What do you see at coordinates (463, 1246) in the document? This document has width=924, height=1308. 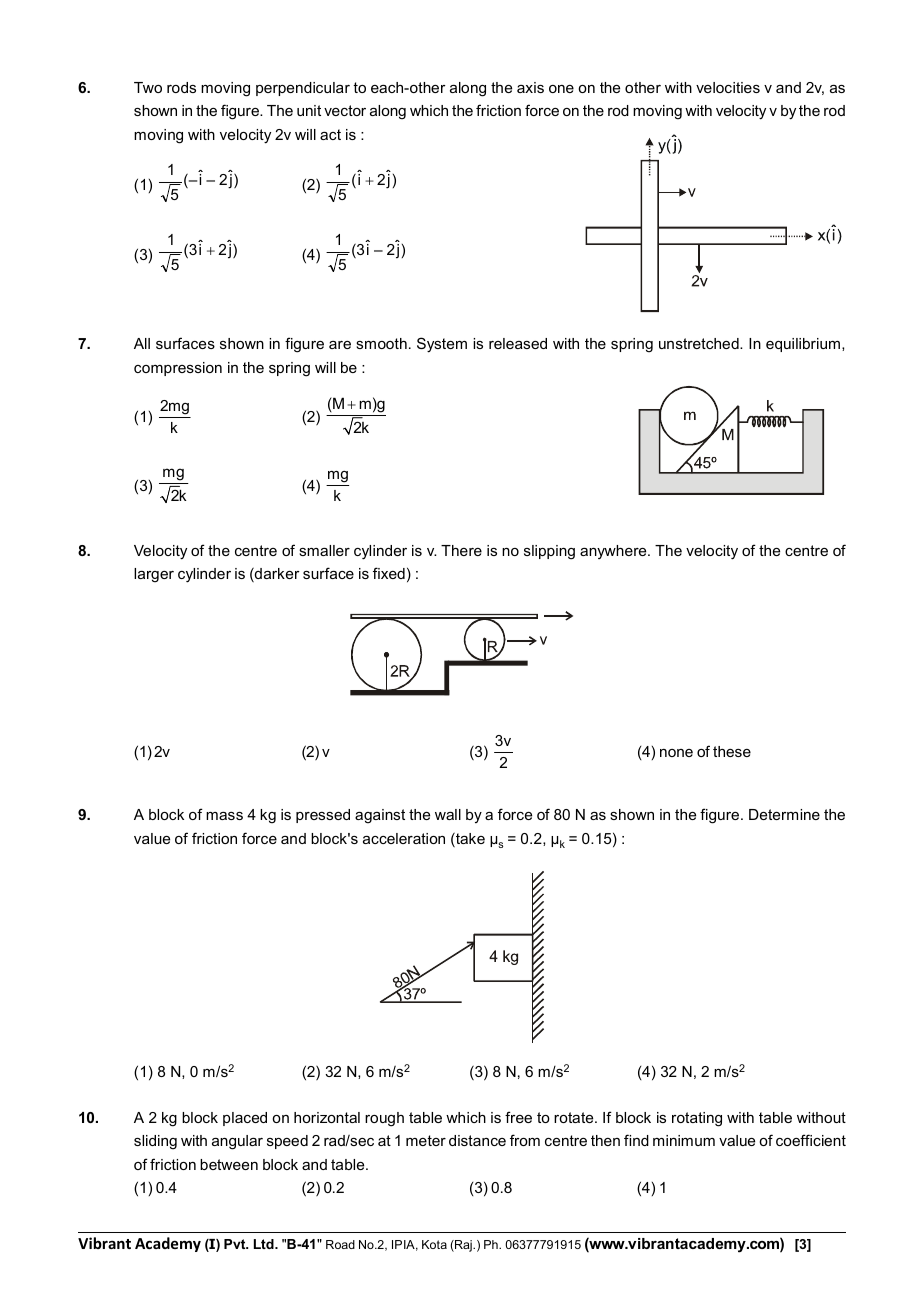 I see `Raj` at bounding box center [463, 1246].
